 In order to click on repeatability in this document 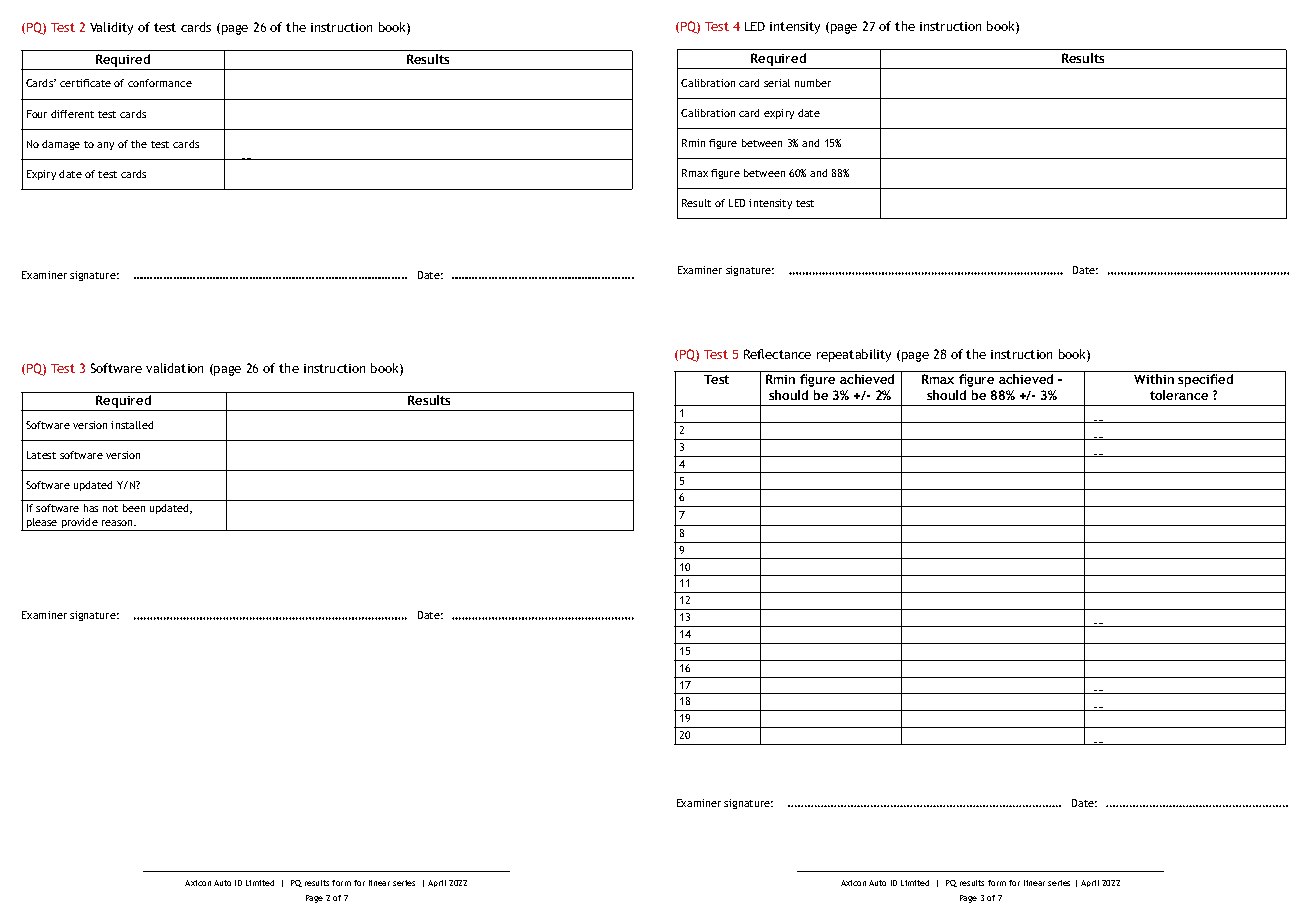, I will do `click(854, 355)`.
